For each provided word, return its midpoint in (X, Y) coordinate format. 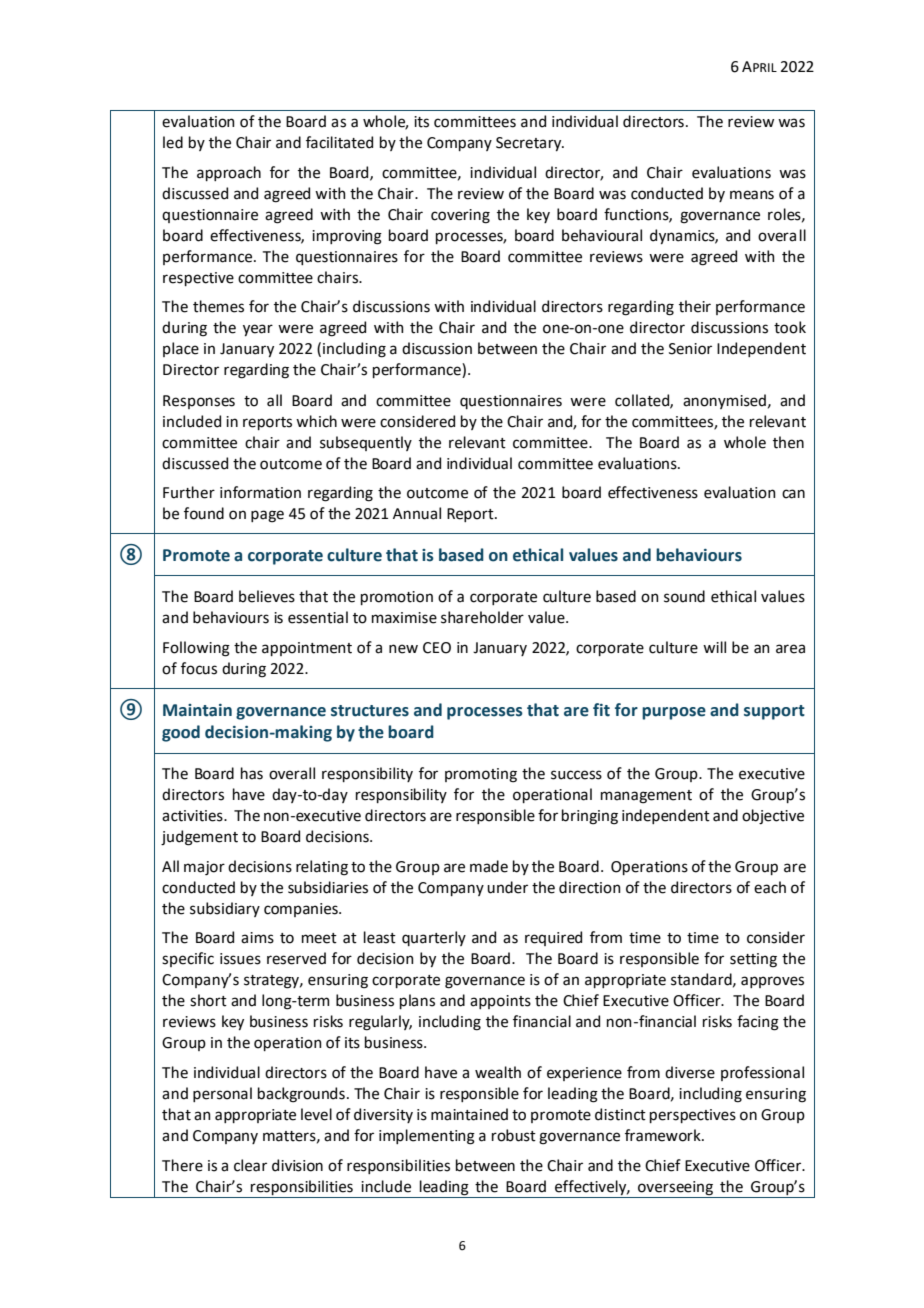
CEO (437, 648)
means (752, 195)
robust (514, 1135)
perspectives (693, 1116)
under (507, 887)
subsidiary (225, 909)
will (714, 647)
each (770, 887)
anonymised (724, 401)
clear (250, 1165)
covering (460, 216)
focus (199, 668)
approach (229, 173)
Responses (199, 402)
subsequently (366, 443)
